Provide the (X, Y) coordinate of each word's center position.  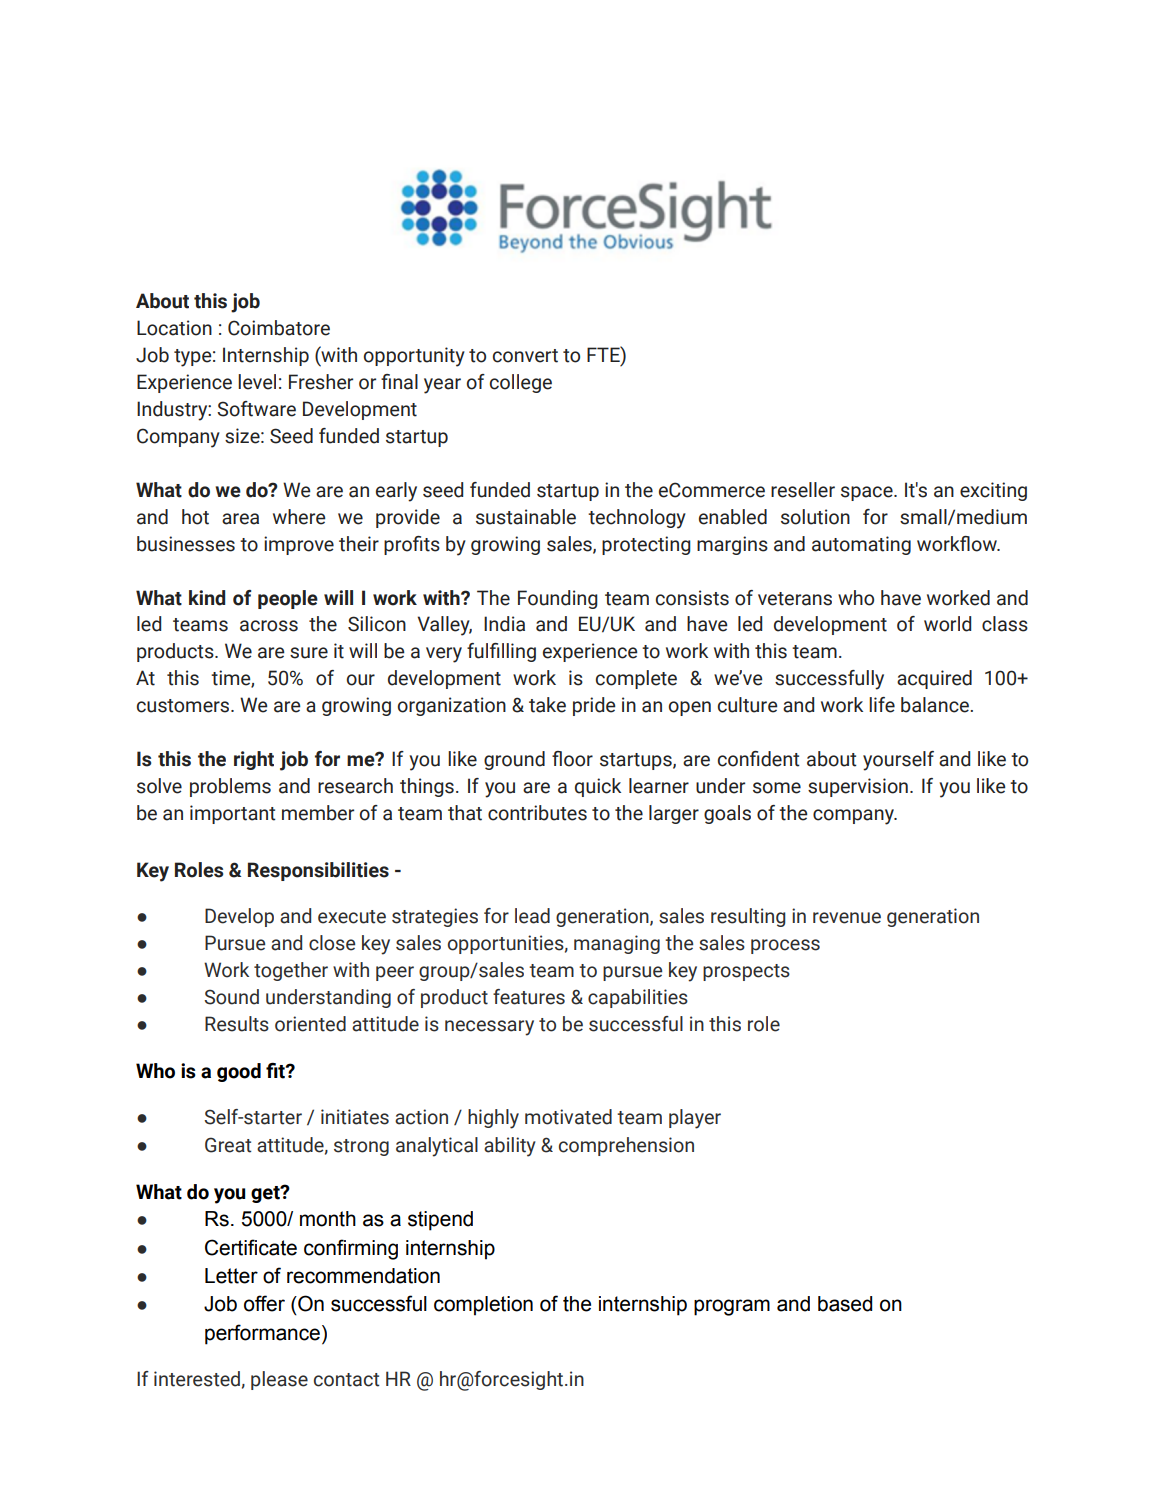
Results (237, 1024)
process (785, 946)
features (529, 997)
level (257, 382)
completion (483, 1306)
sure (309, 653)
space (868, 493)
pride (594, 706)
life (882, 705)
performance (262, 1334)
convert (525, 356)
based (845, 1304)
